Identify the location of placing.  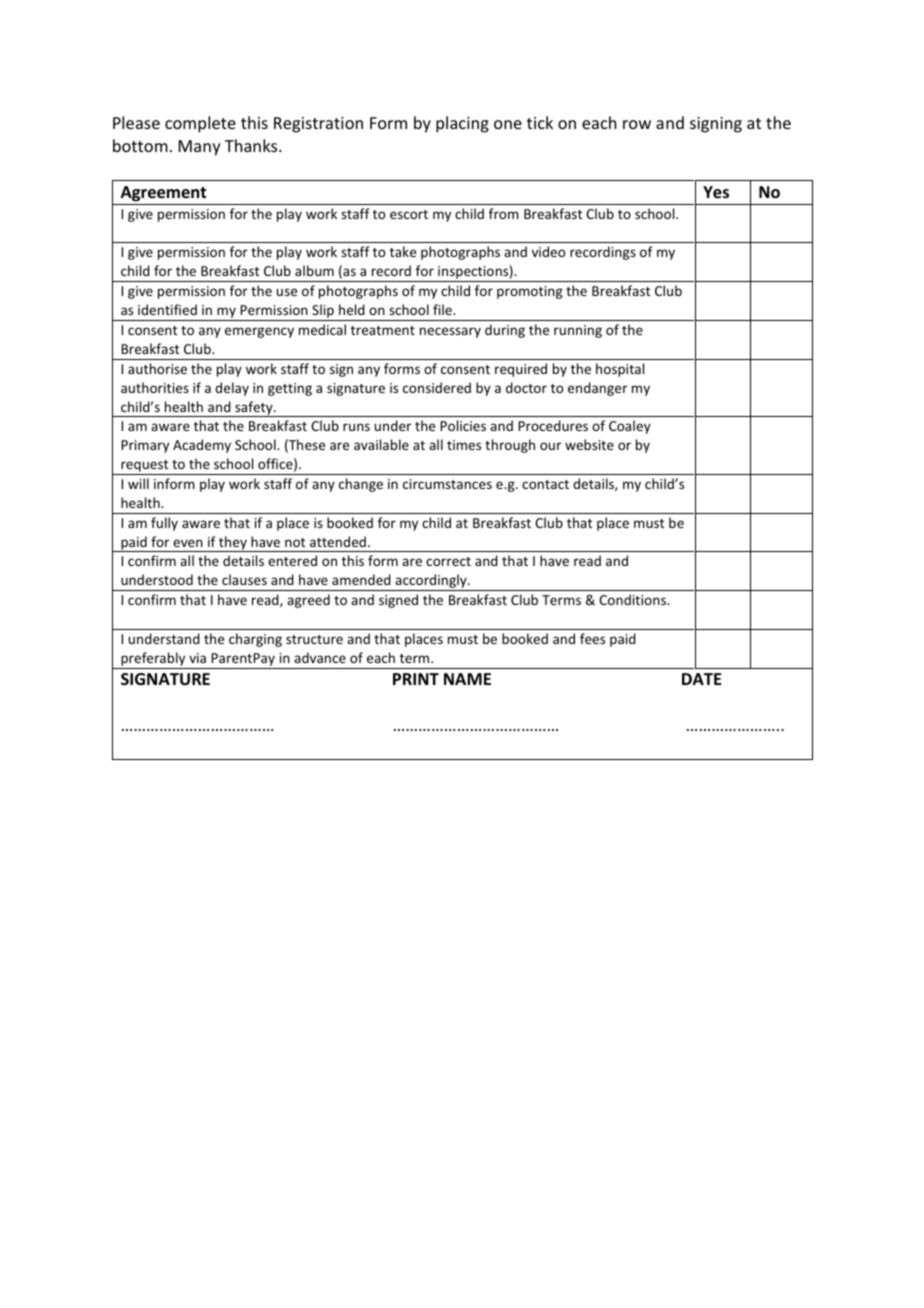
(462, 124).
